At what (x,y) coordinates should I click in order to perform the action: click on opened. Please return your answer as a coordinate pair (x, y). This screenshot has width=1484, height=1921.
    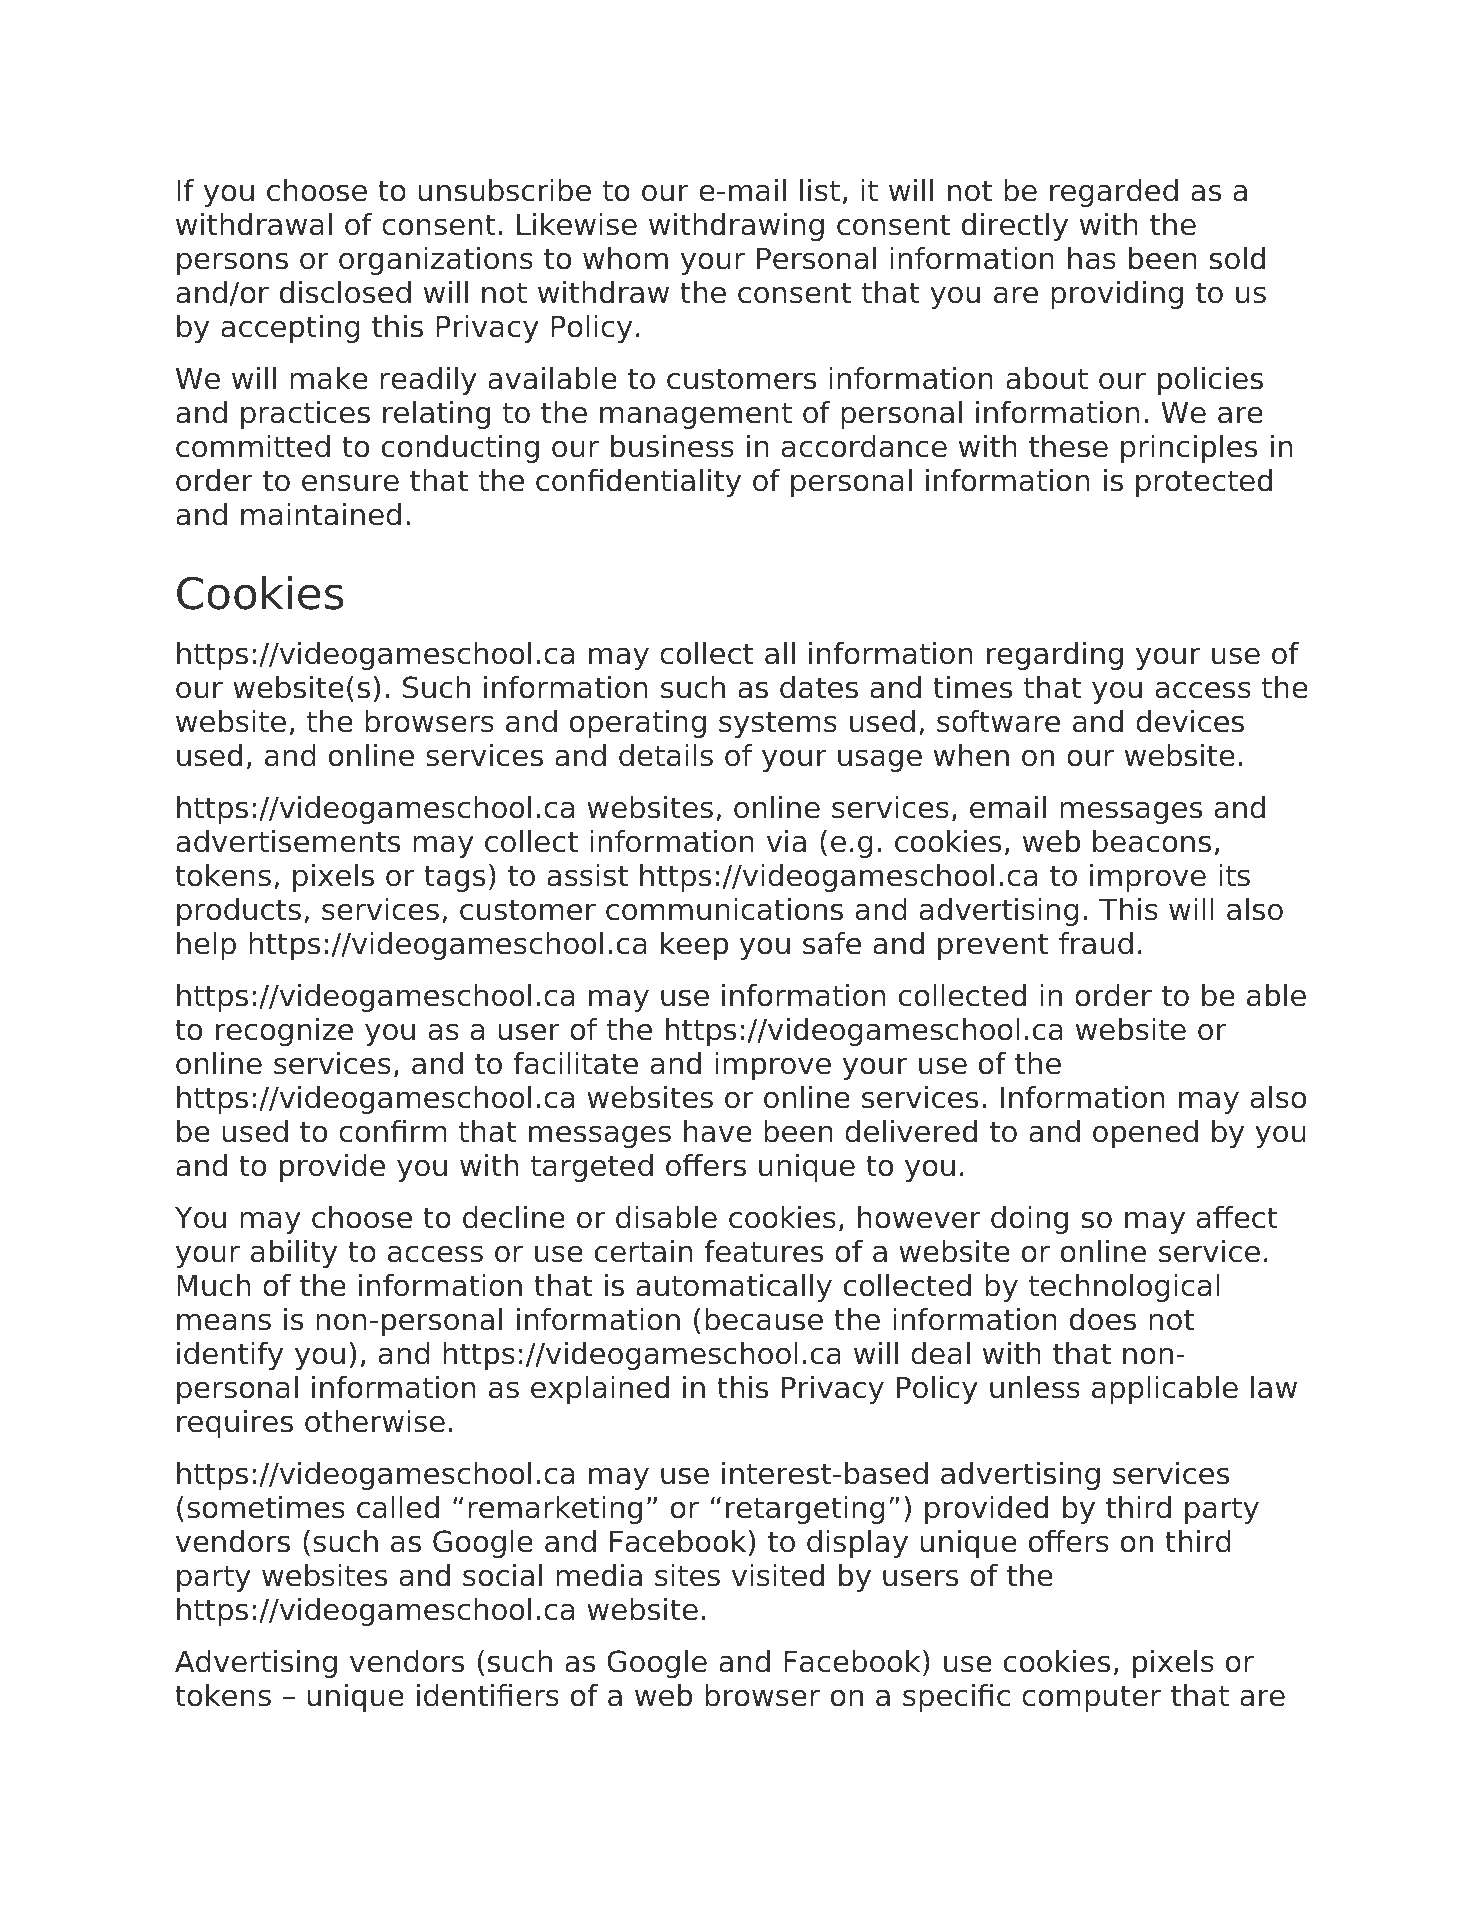
    Looking at the image, I should click on (1145, 1134).
